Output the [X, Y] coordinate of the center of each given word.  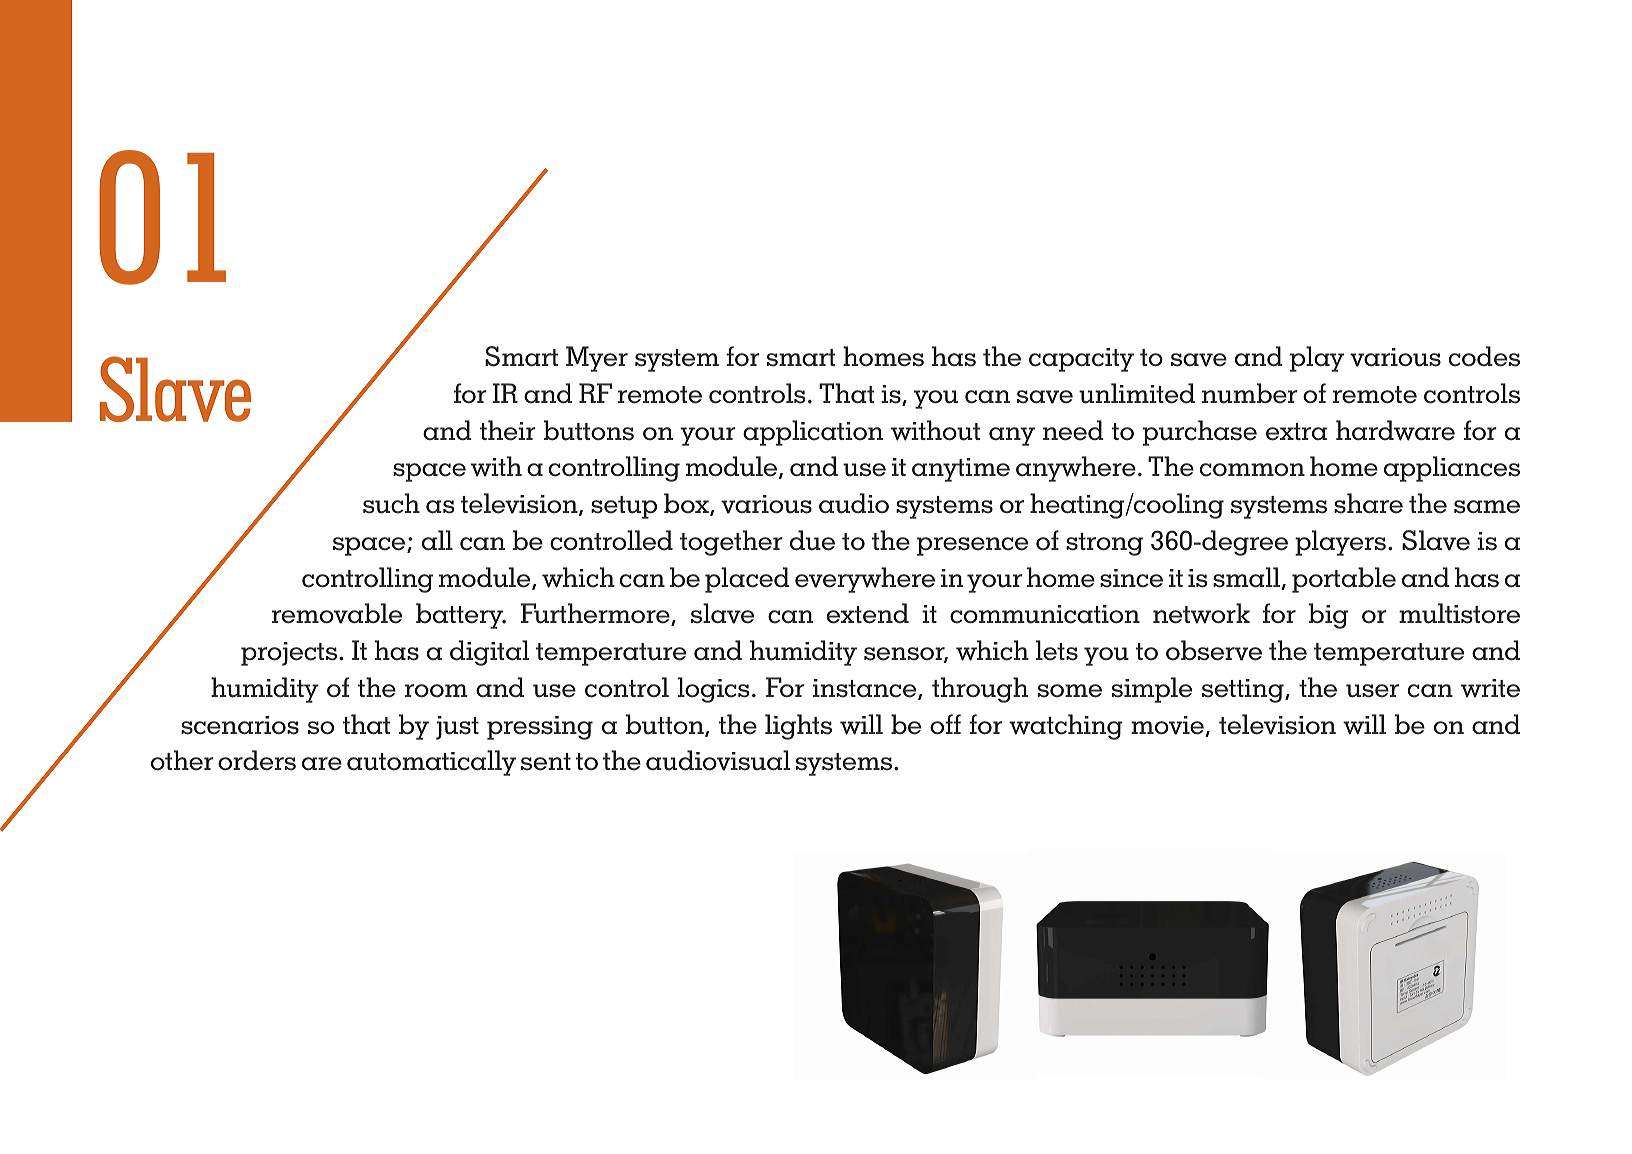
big [1328, 616]
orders [257, 760]
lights [798, 727]
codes [1484, 356]
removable [337, 613]
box [687, 504]
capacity [1081, 360]
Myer [597, 359]
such [391, 503]
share [1368, 503]
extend [868, 613]
